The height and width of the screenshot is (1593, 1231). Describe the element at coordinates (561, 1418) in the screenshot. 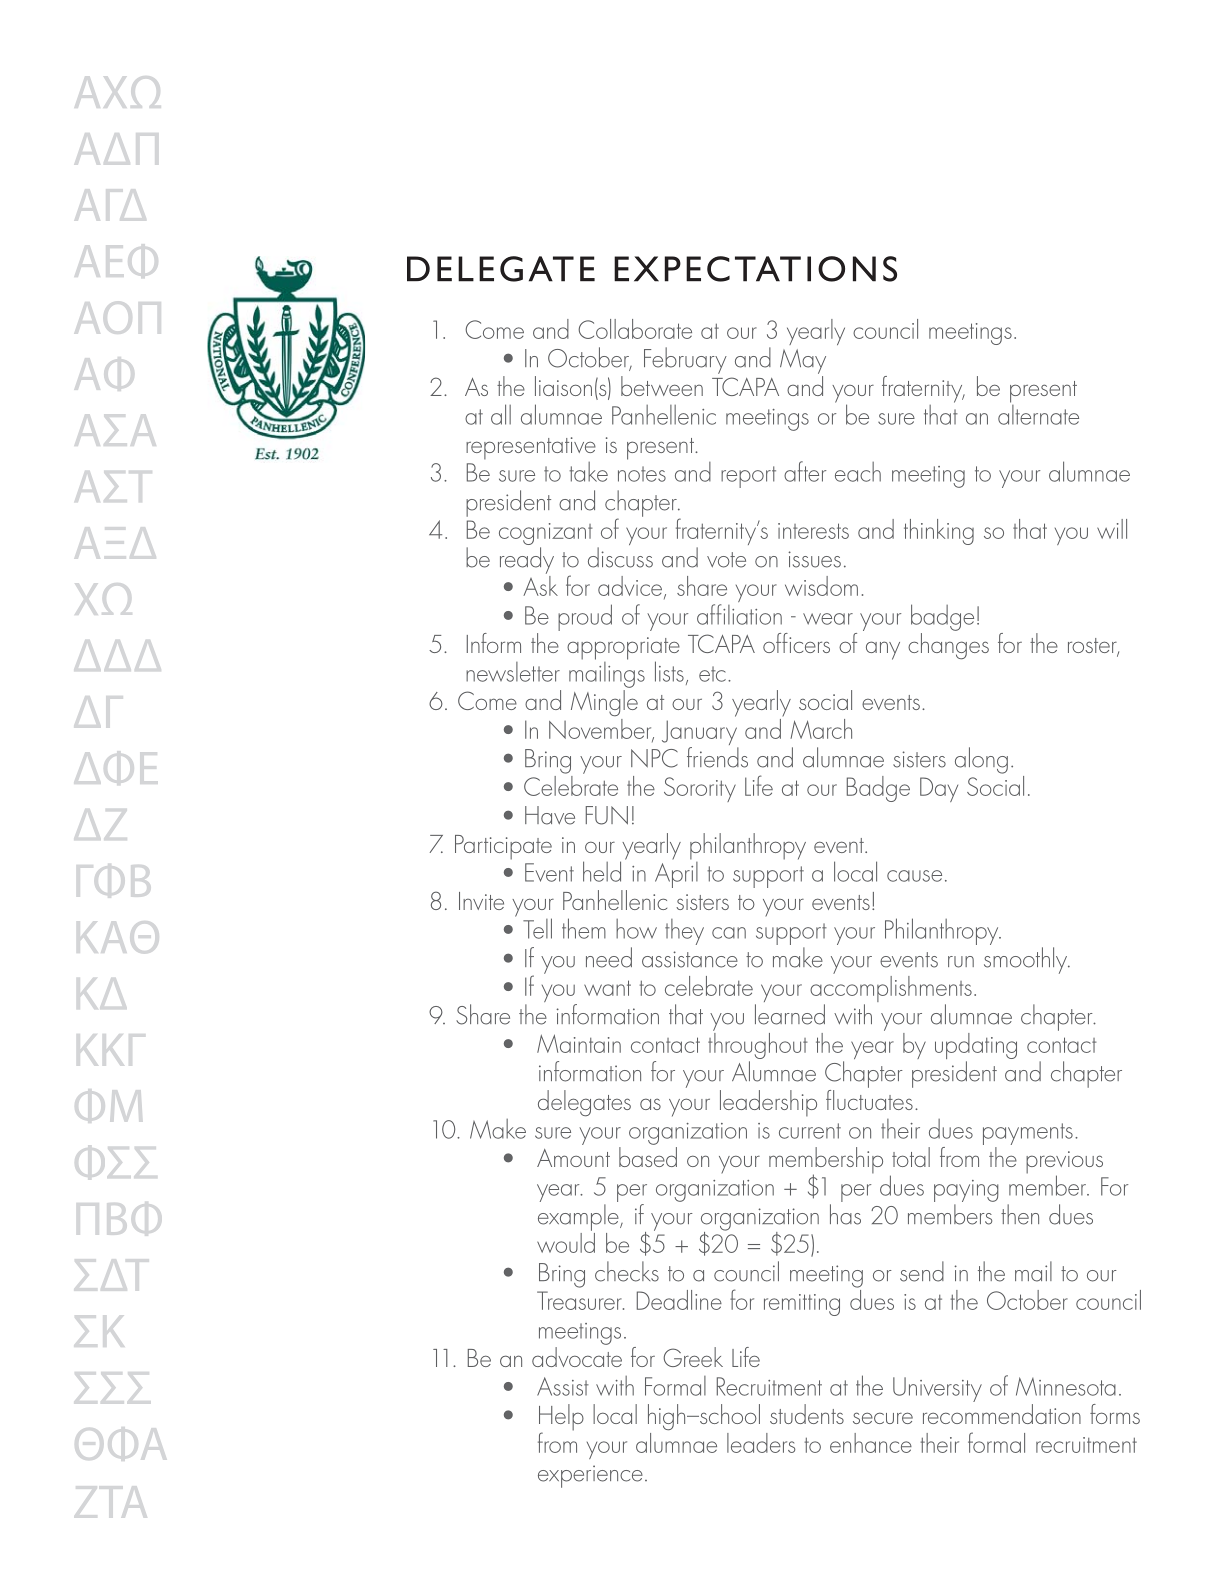

I see `Help` at that location.
